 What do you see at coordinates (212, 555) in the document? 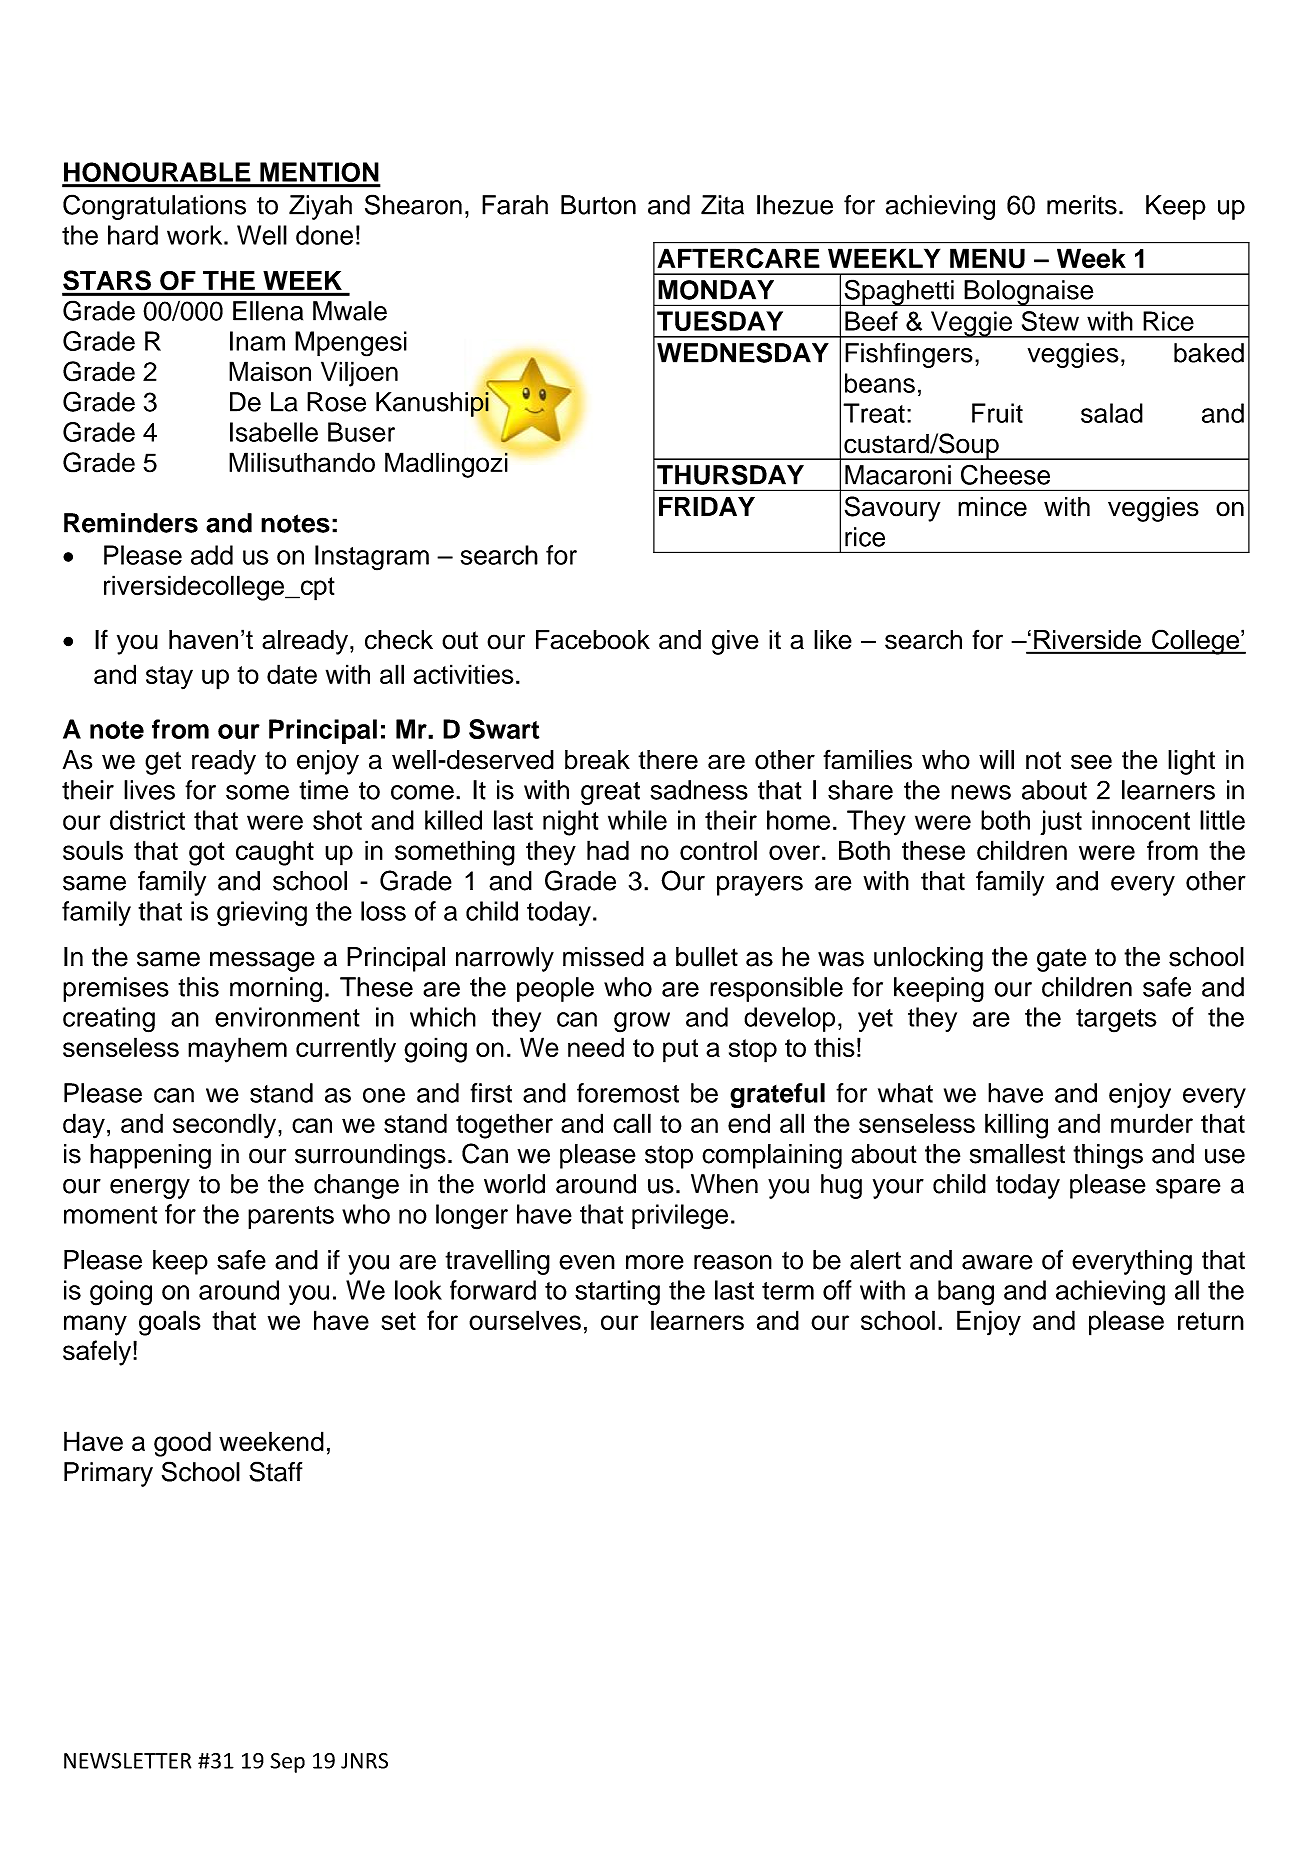
I see `add` at bounding box center [212, 555].
